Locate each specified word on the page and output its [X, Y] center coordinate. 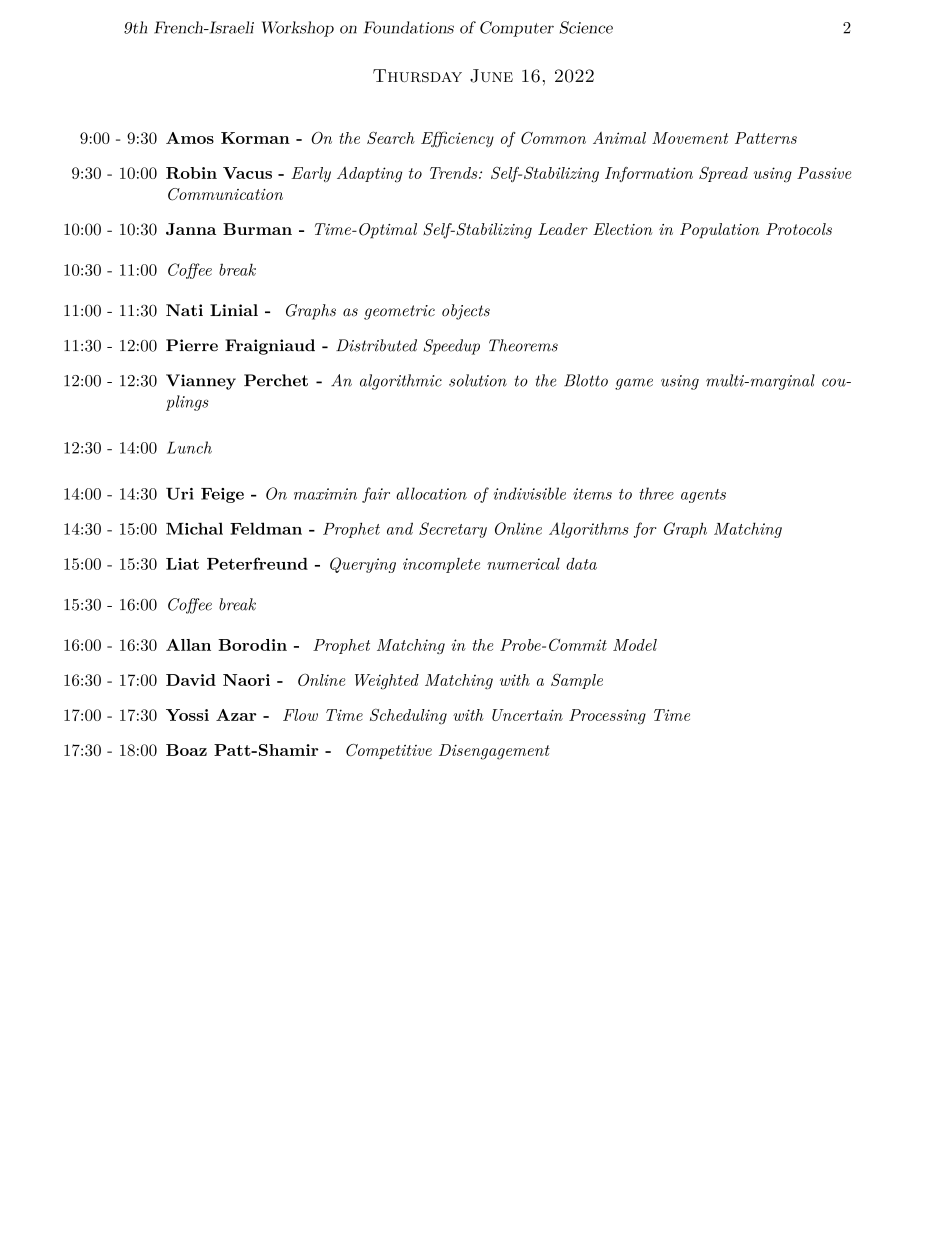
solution [478, 380]
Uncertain [527, 715]
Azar [236, 715]
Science [586, 27]
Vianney [201, 382]
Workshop [298, 29]
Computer [517, 29]
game [634, 384]
